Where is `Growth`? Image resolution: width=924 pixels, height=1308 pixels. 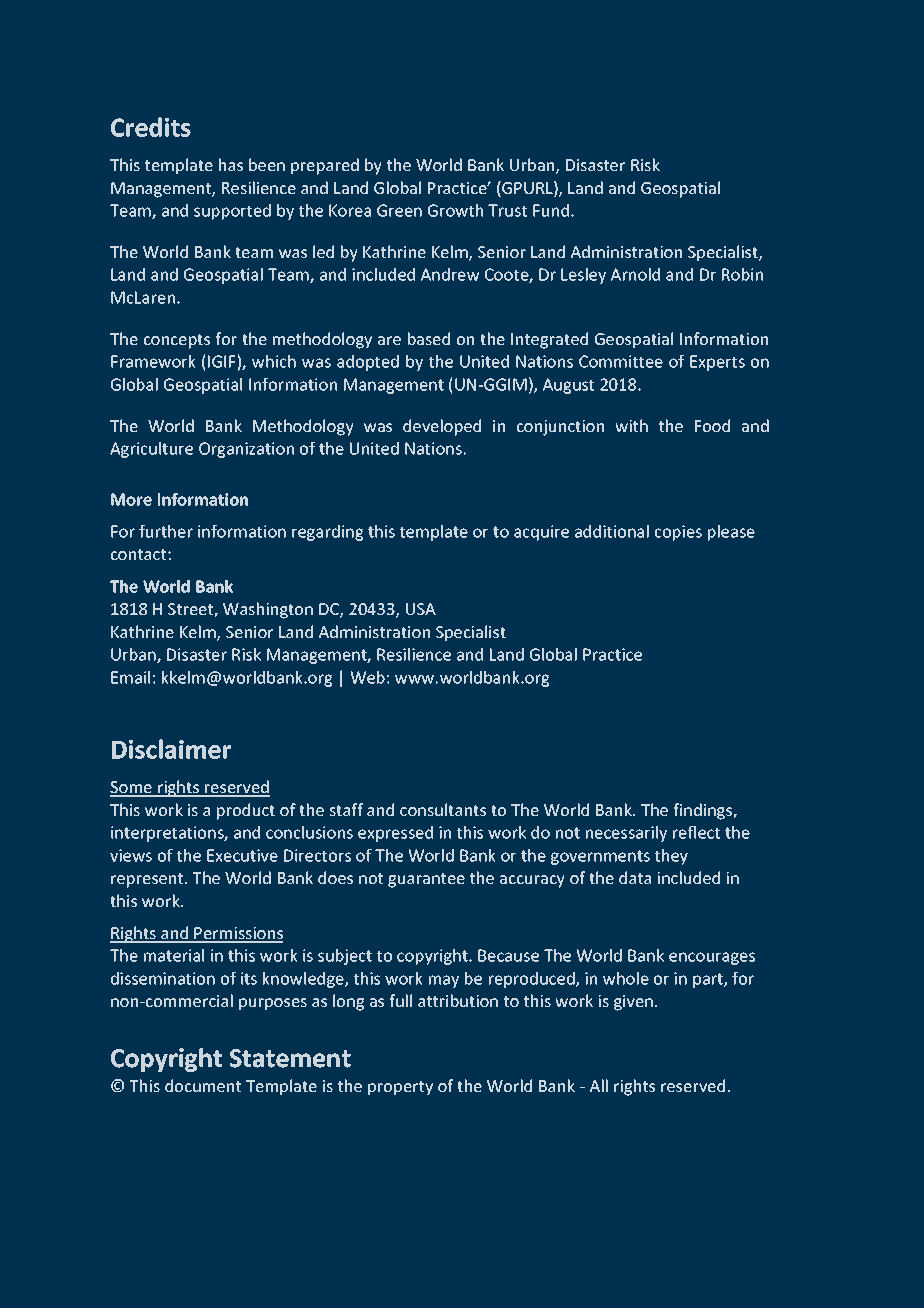
Growth is located at coordinates (455, 210).
